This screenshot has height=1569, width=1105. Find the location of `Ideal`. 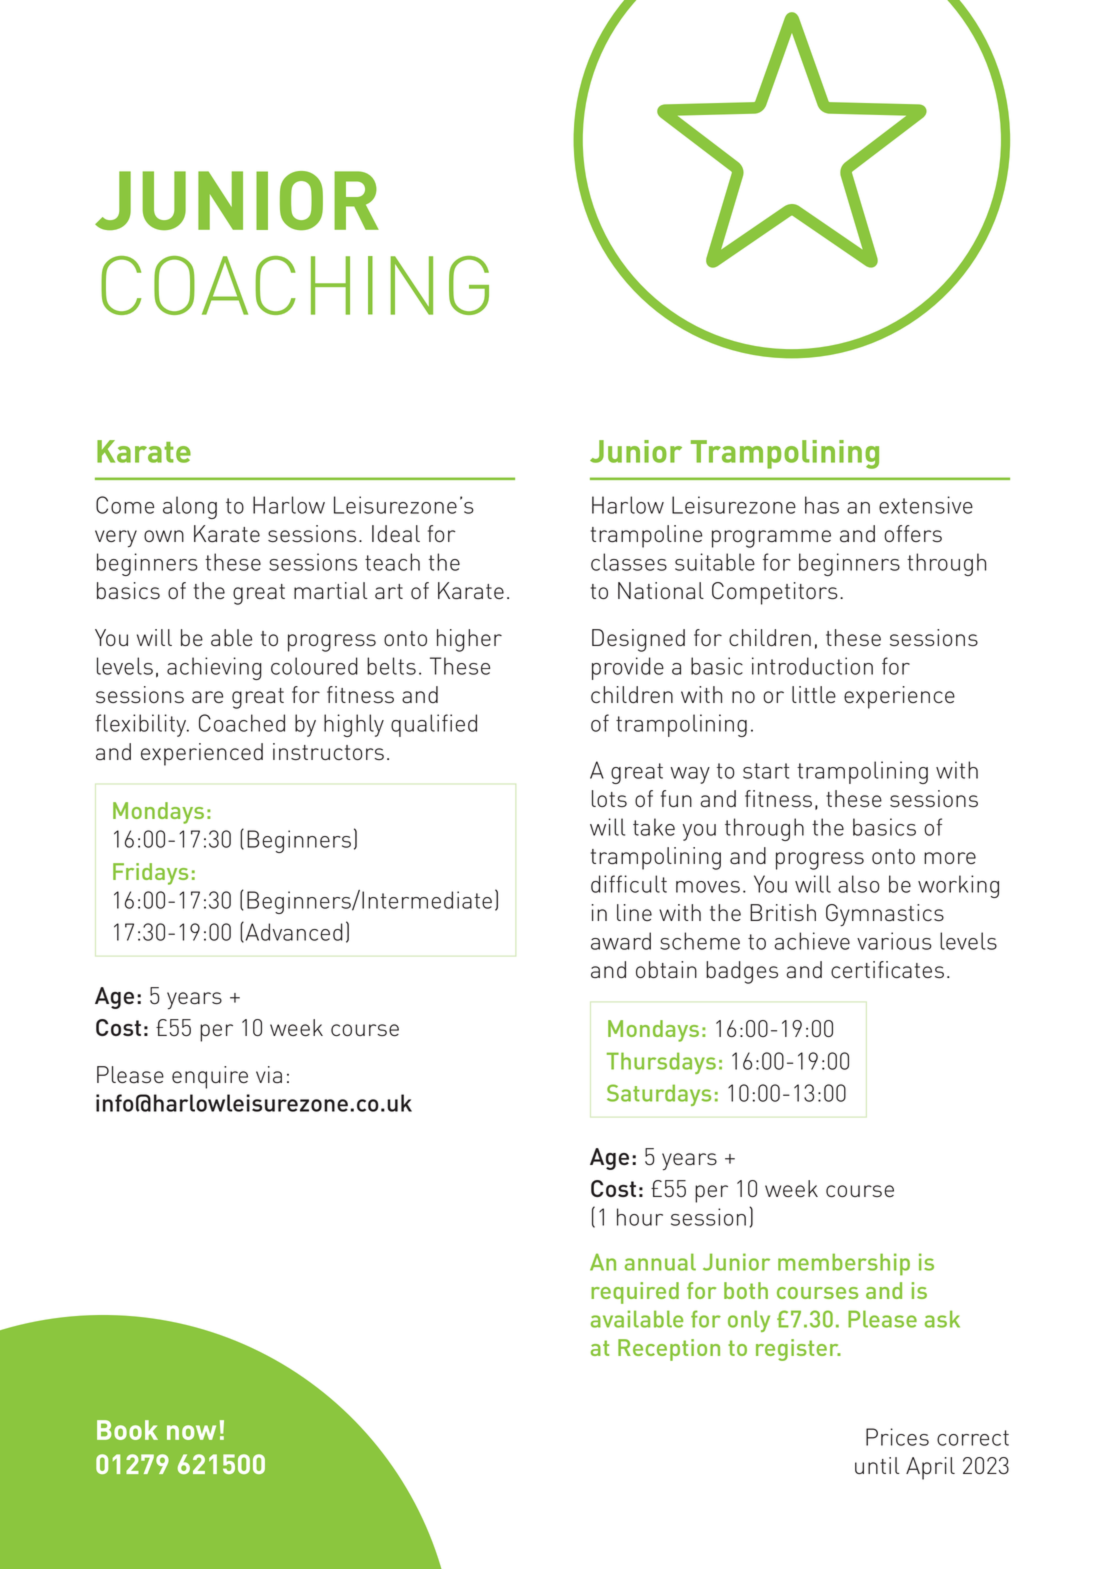

Ideal is located at coordinates (396, 534).
